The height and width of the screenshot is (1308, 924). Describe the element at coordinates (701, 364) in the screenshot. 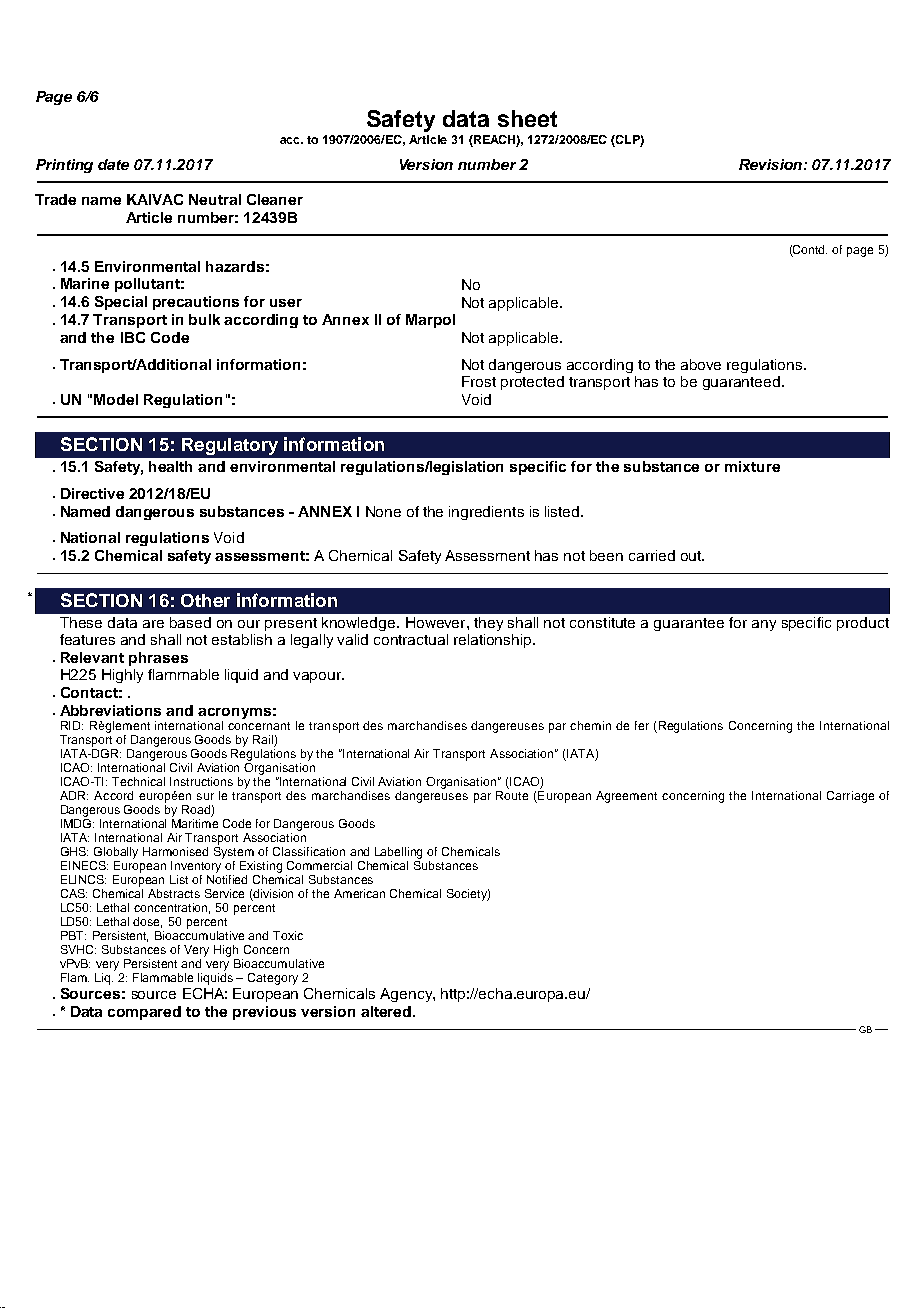

I see `above` at that location.
